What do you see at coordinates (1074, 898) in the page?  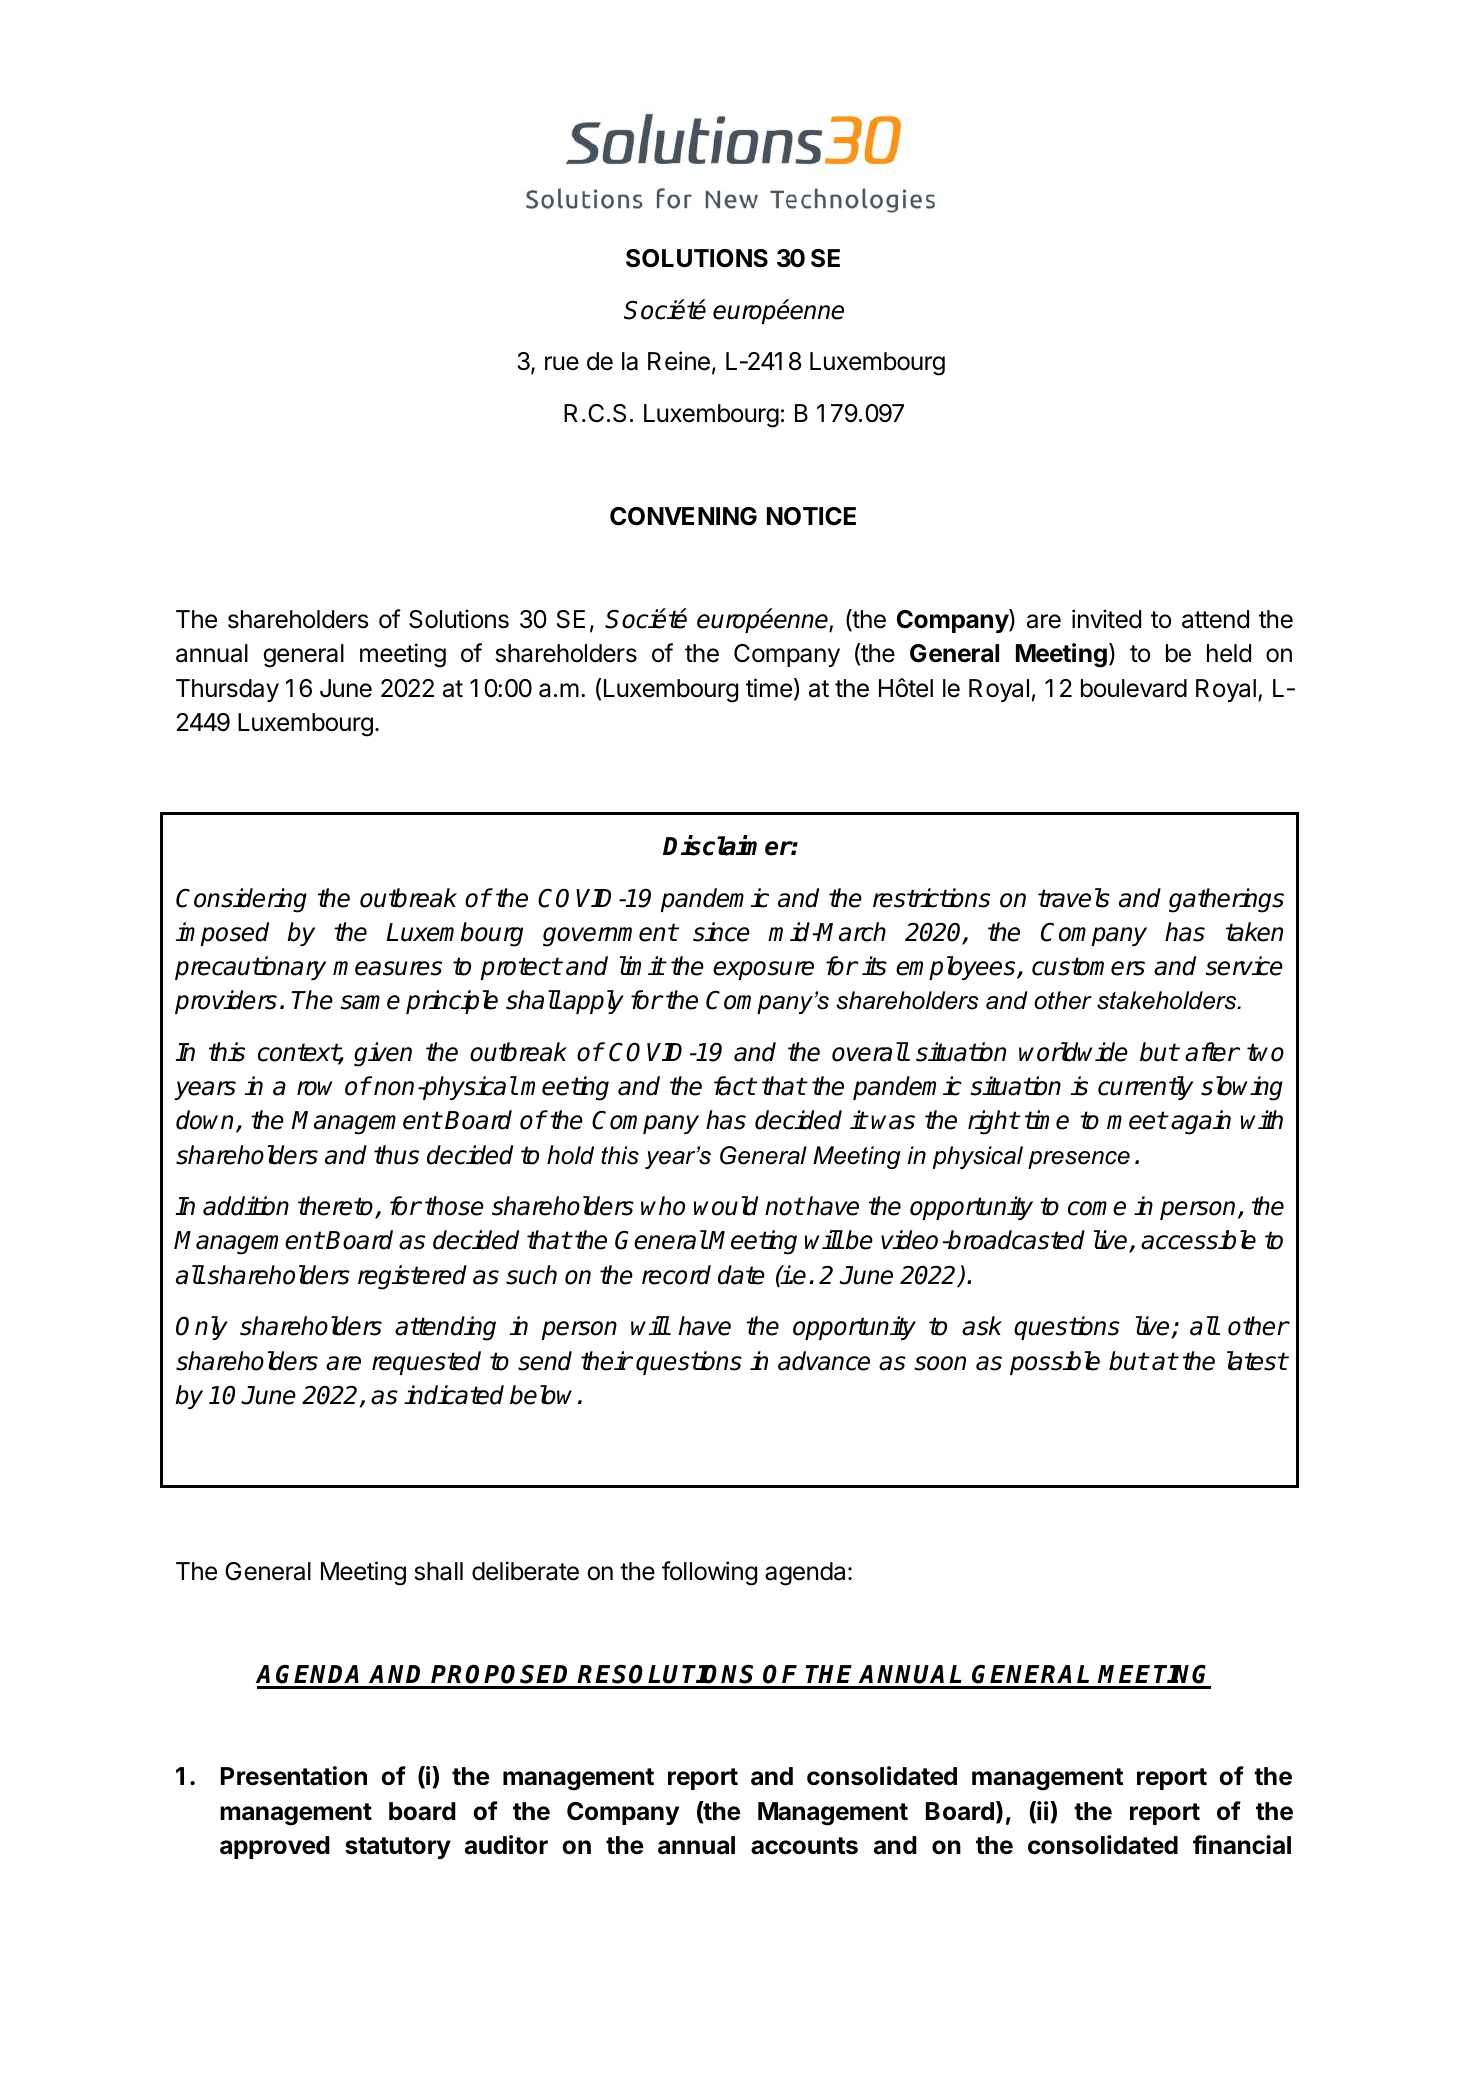 I see `travels` at bounding box center [1074, 898].
